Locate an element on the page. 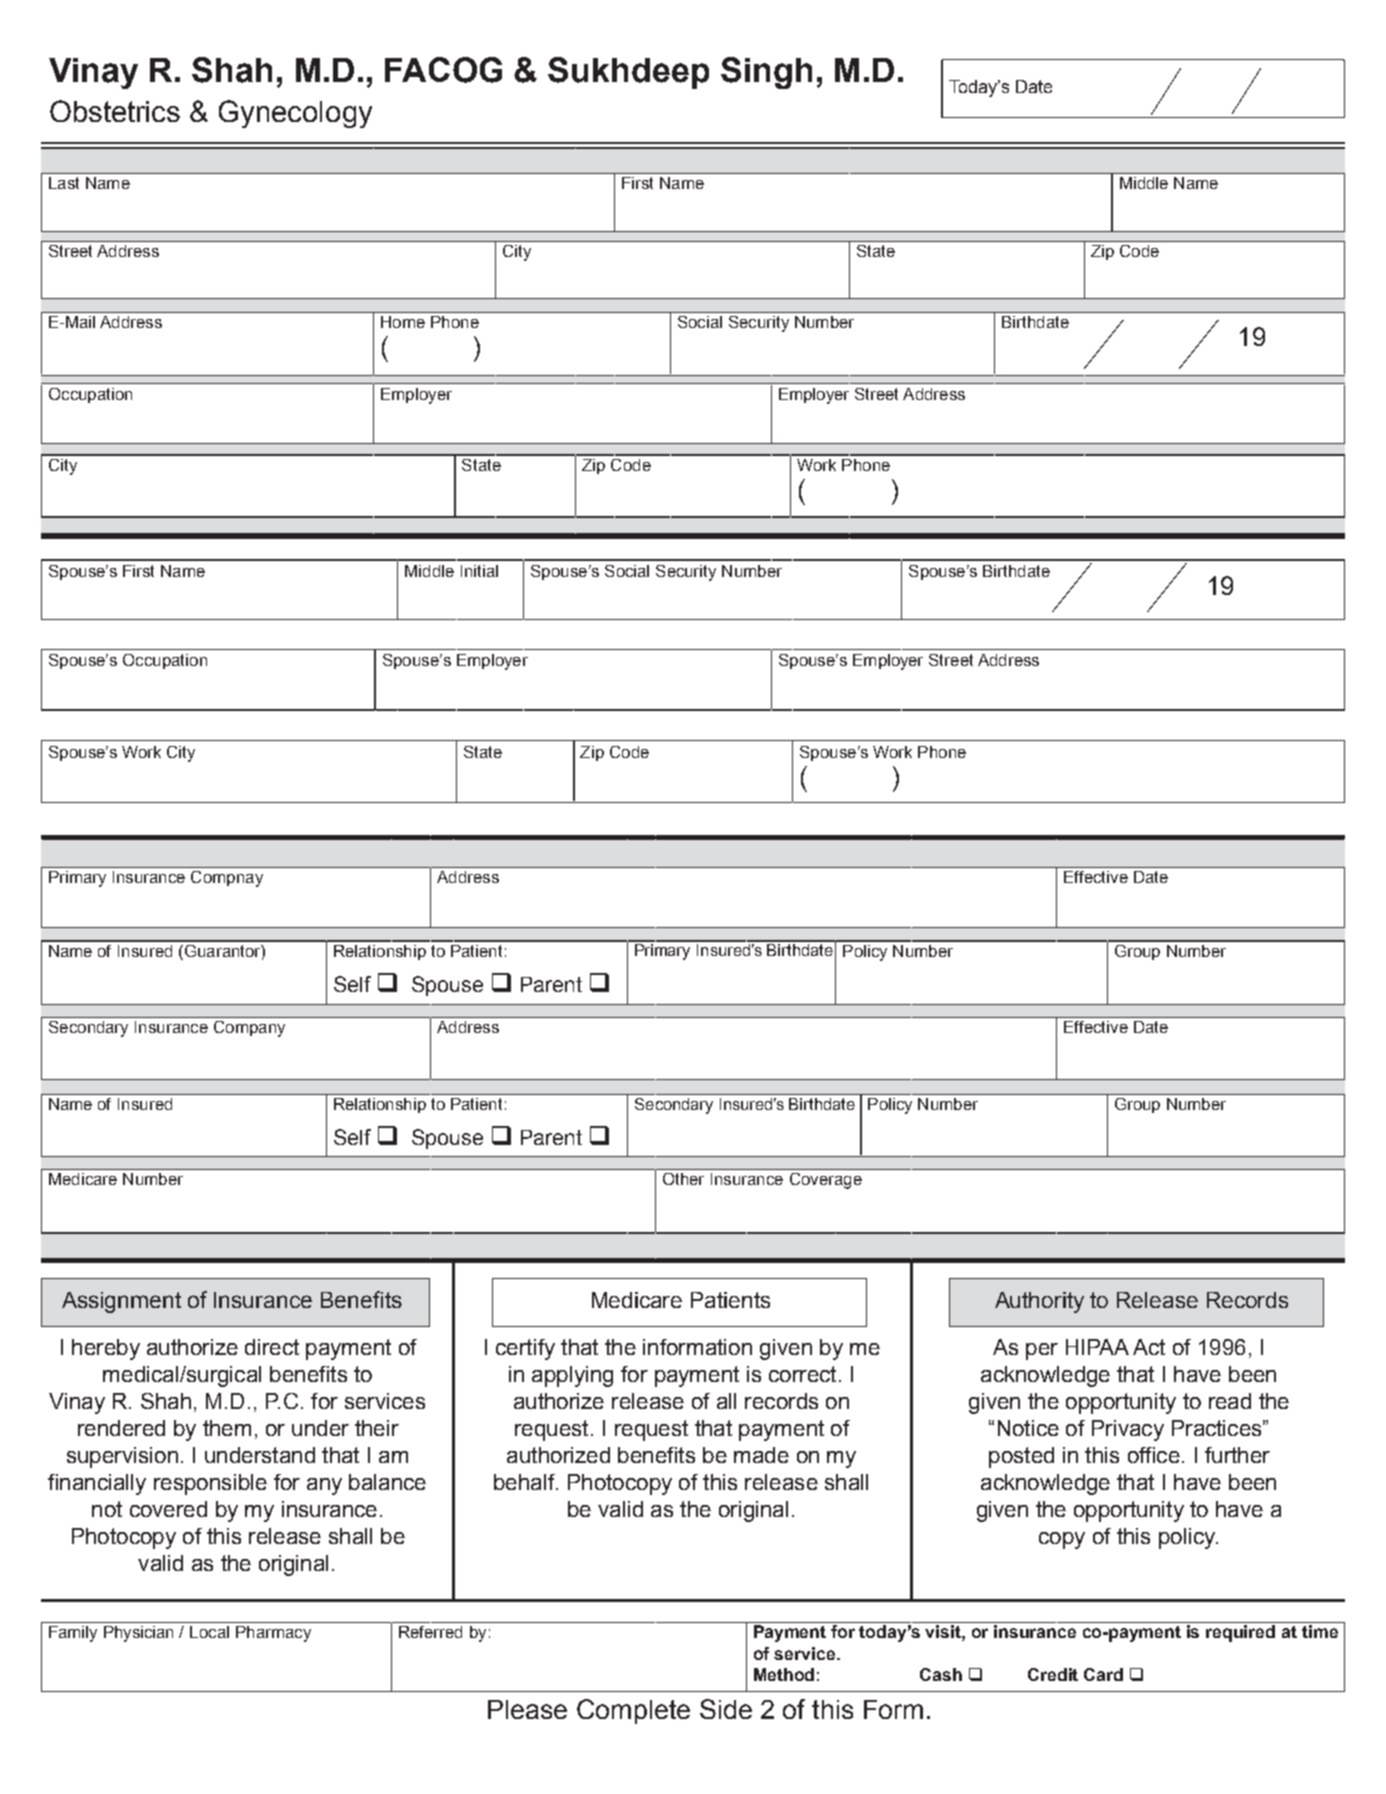 This page has height=1794, width=1386. Side is located at coordinates (726, 1709).
